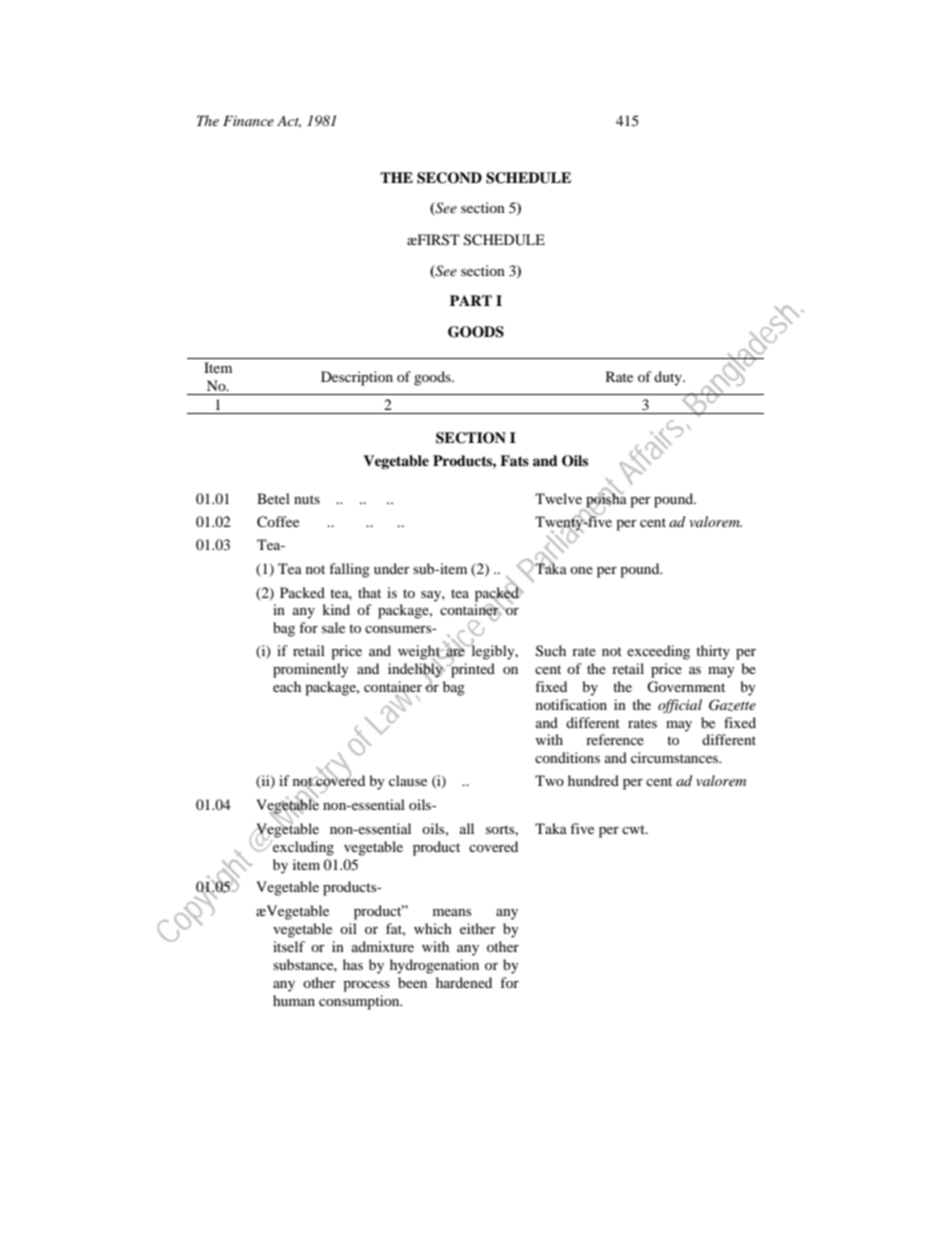 The image size is (952, 1233). Describe the element at coordinates (558, 498) in the image. I see `Twelve` at that location.
